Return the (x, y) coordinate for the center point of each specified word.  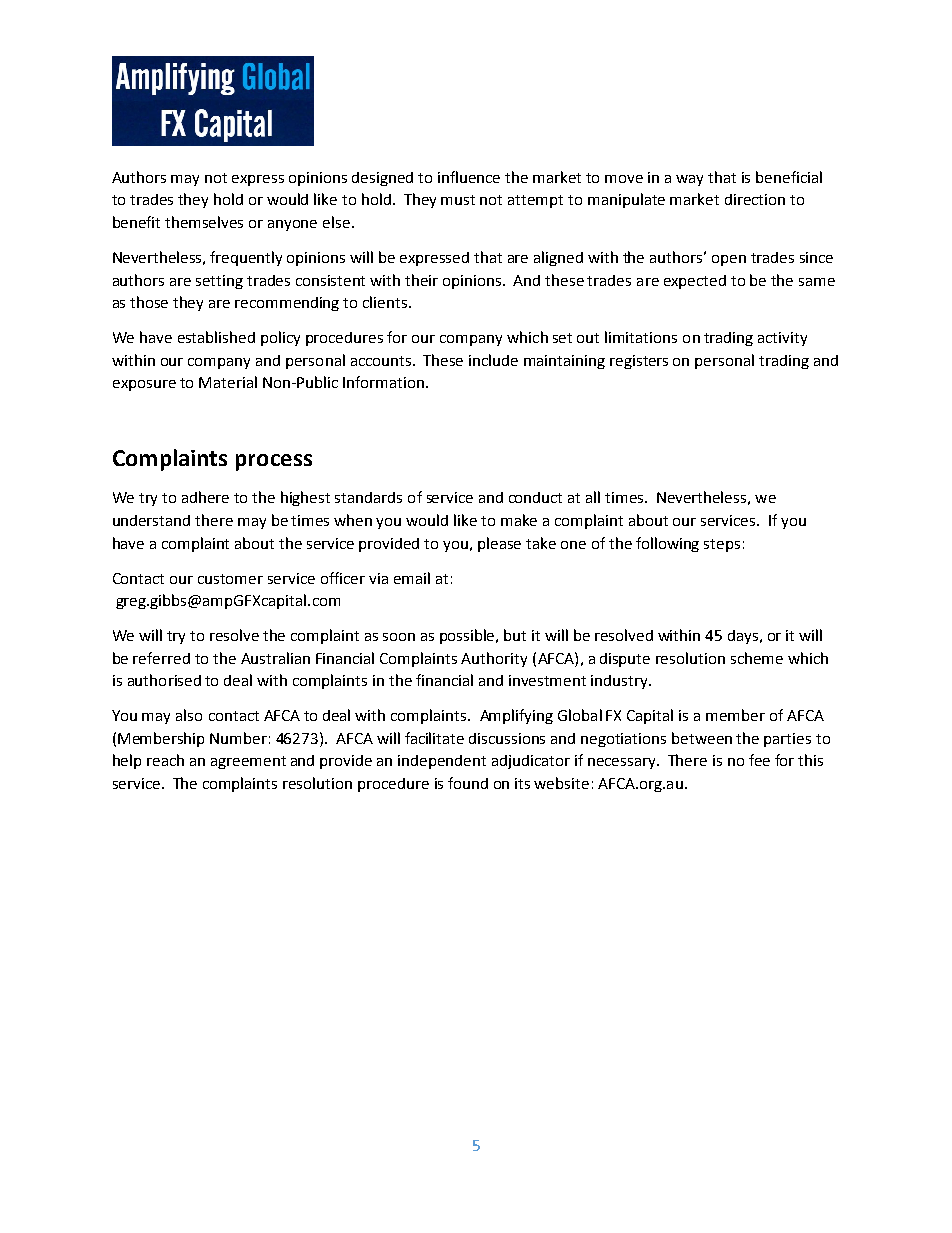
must (458, 200)
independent (442, 762)
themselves (204, 222)
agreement (248, 762)
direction (755, 199)
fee (759, 760)
